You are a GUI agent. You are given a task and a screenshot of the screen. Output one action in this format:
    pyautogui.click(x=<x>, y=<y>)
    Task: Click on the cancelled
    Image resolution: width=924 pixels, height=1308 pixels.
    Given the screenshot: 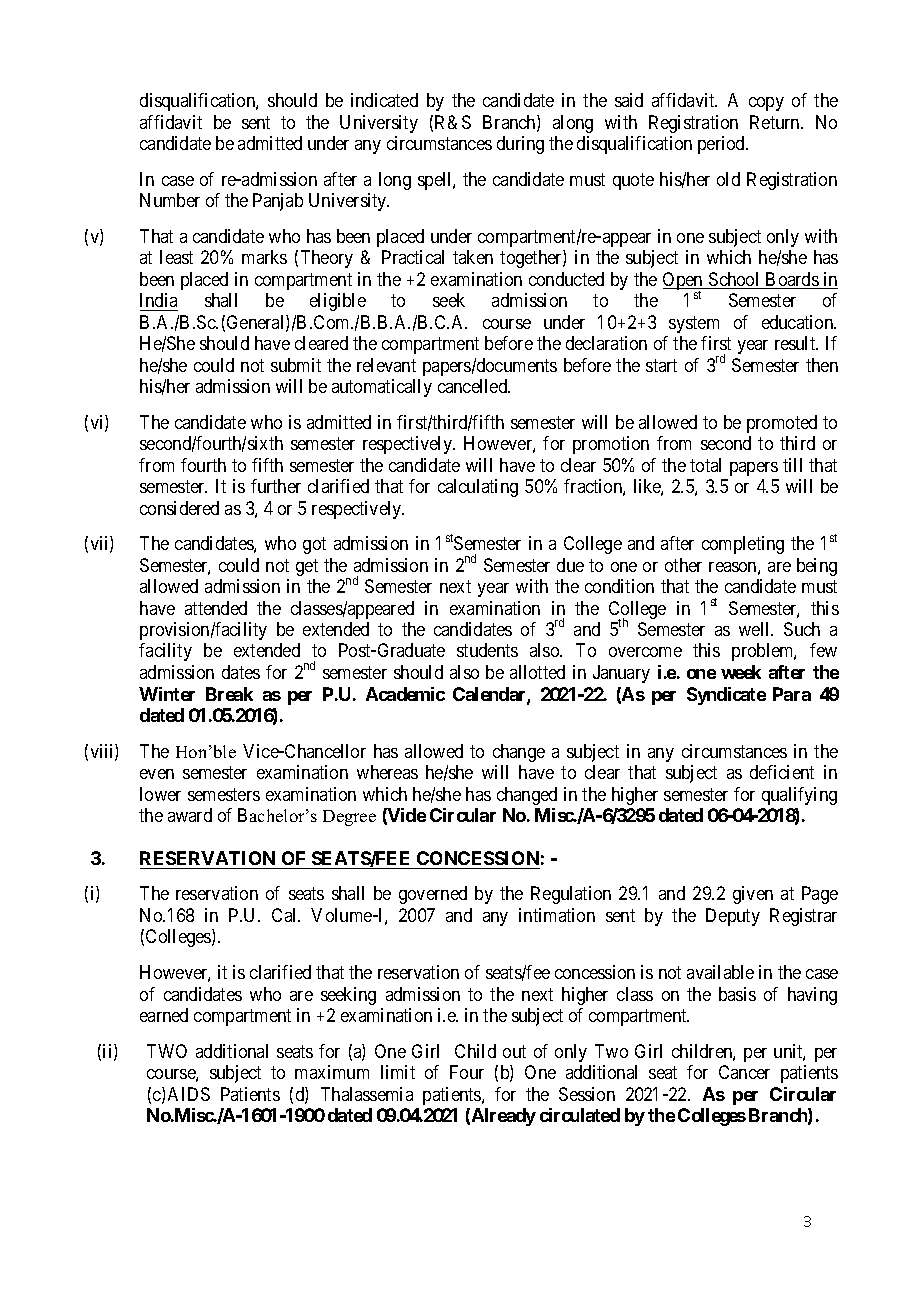 What is the action you would take?
    pyautogui.click(x=474, y=386)
